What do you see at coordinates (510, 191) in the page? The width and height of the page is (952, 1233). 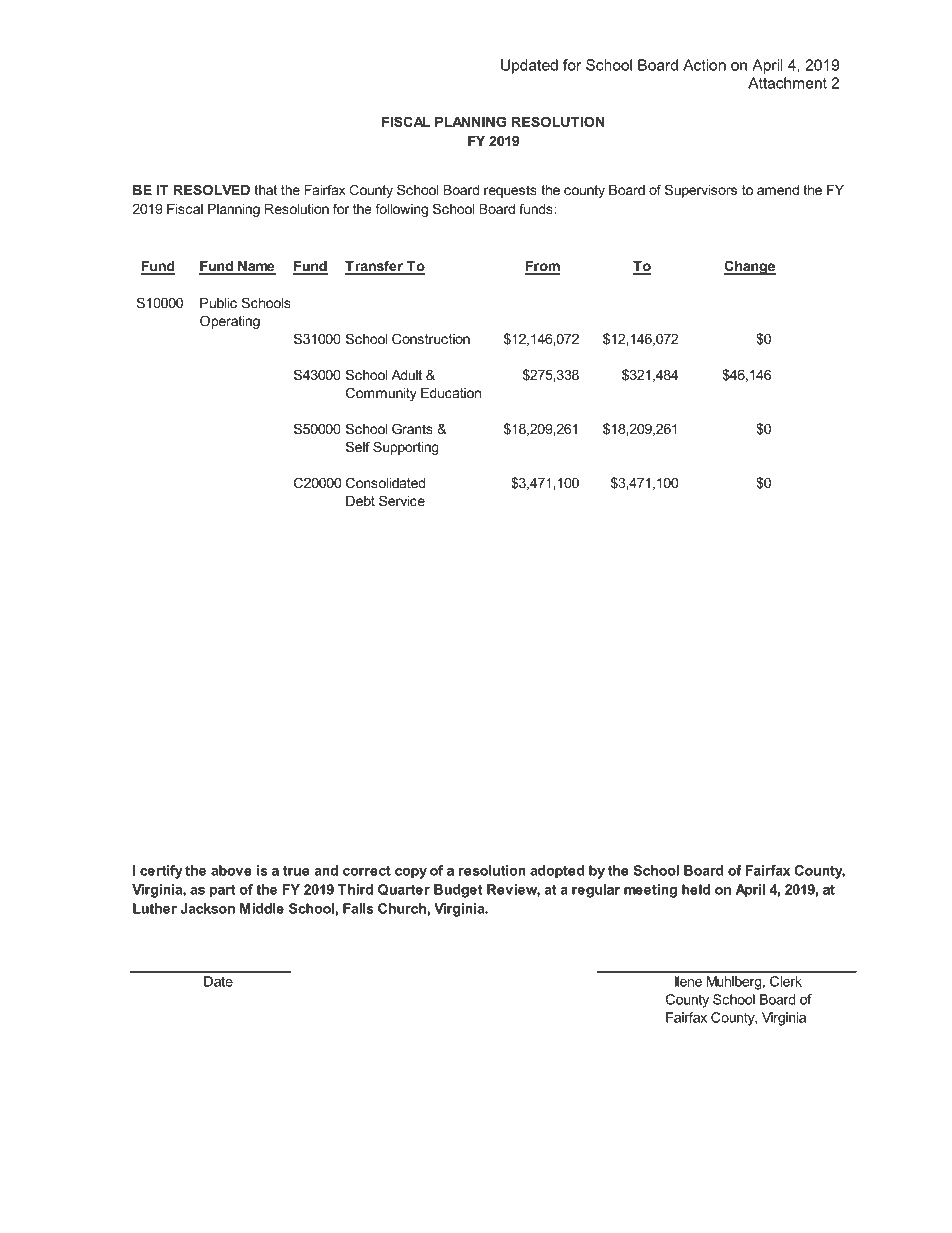 I see `requests` at bounding box center [510, 191].
